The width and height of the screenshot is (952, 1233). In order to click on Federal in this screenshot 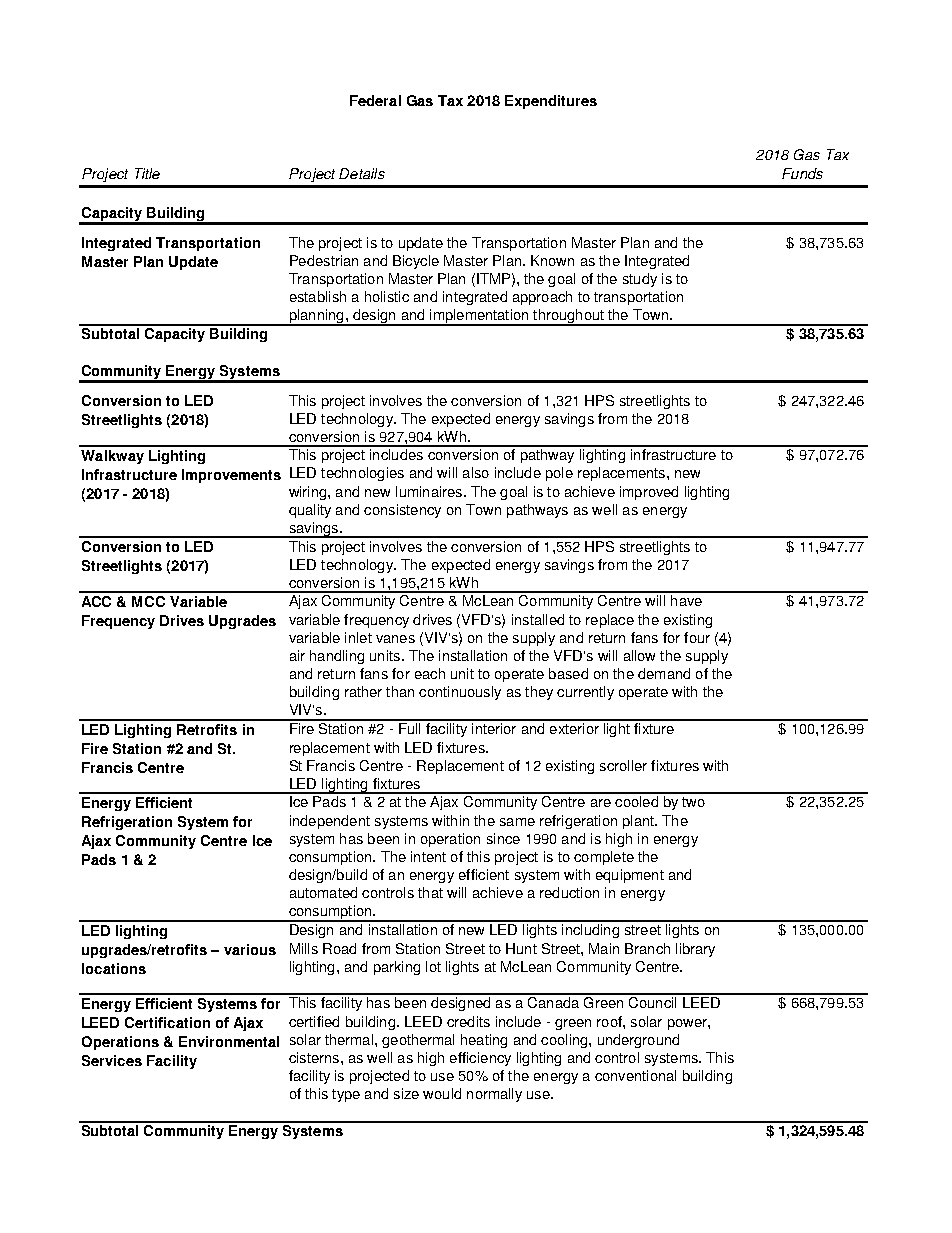, I will do `click(375, 100)`.
